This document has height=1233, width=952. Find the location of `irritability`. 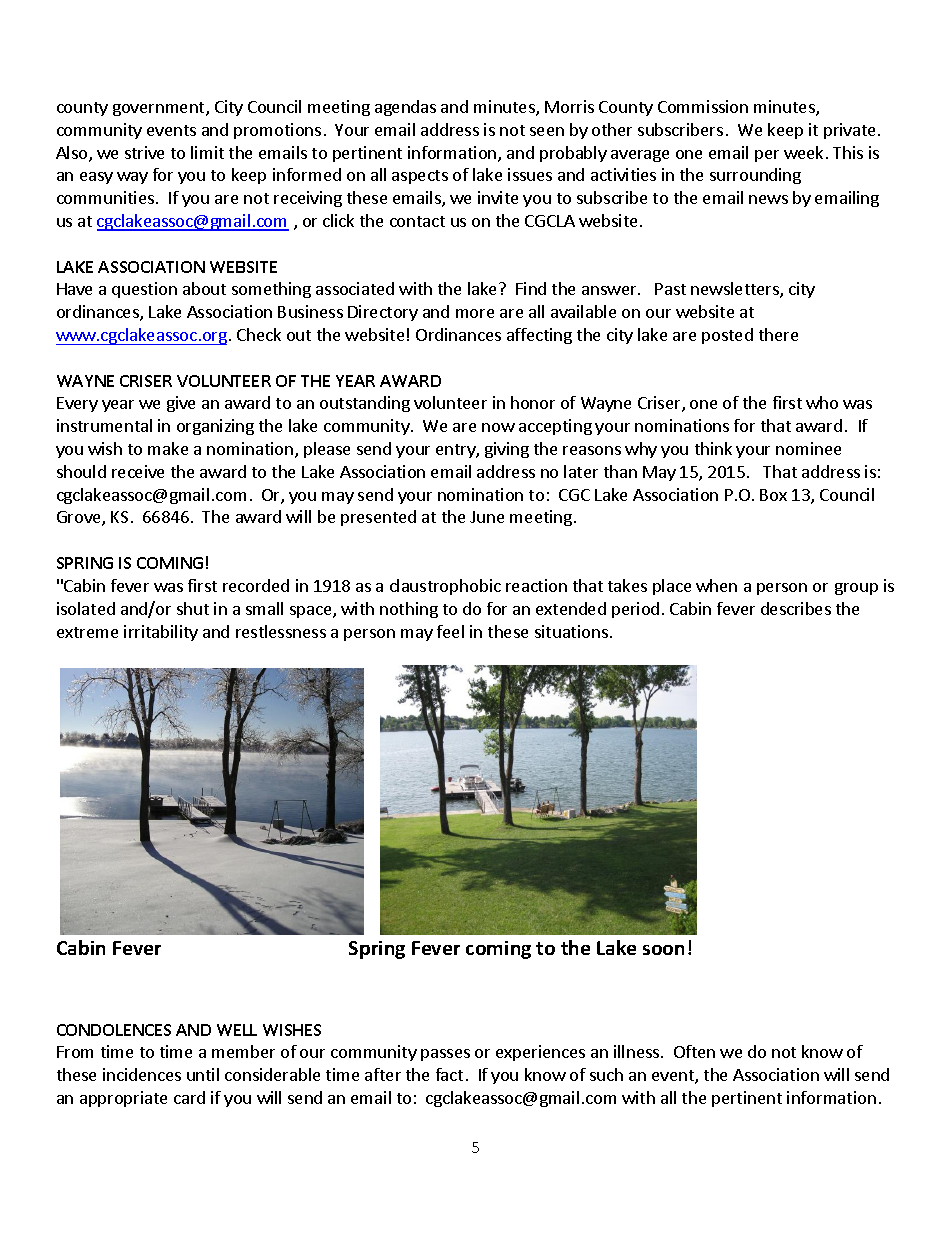

irritability is located at coordinates (161, 633).
